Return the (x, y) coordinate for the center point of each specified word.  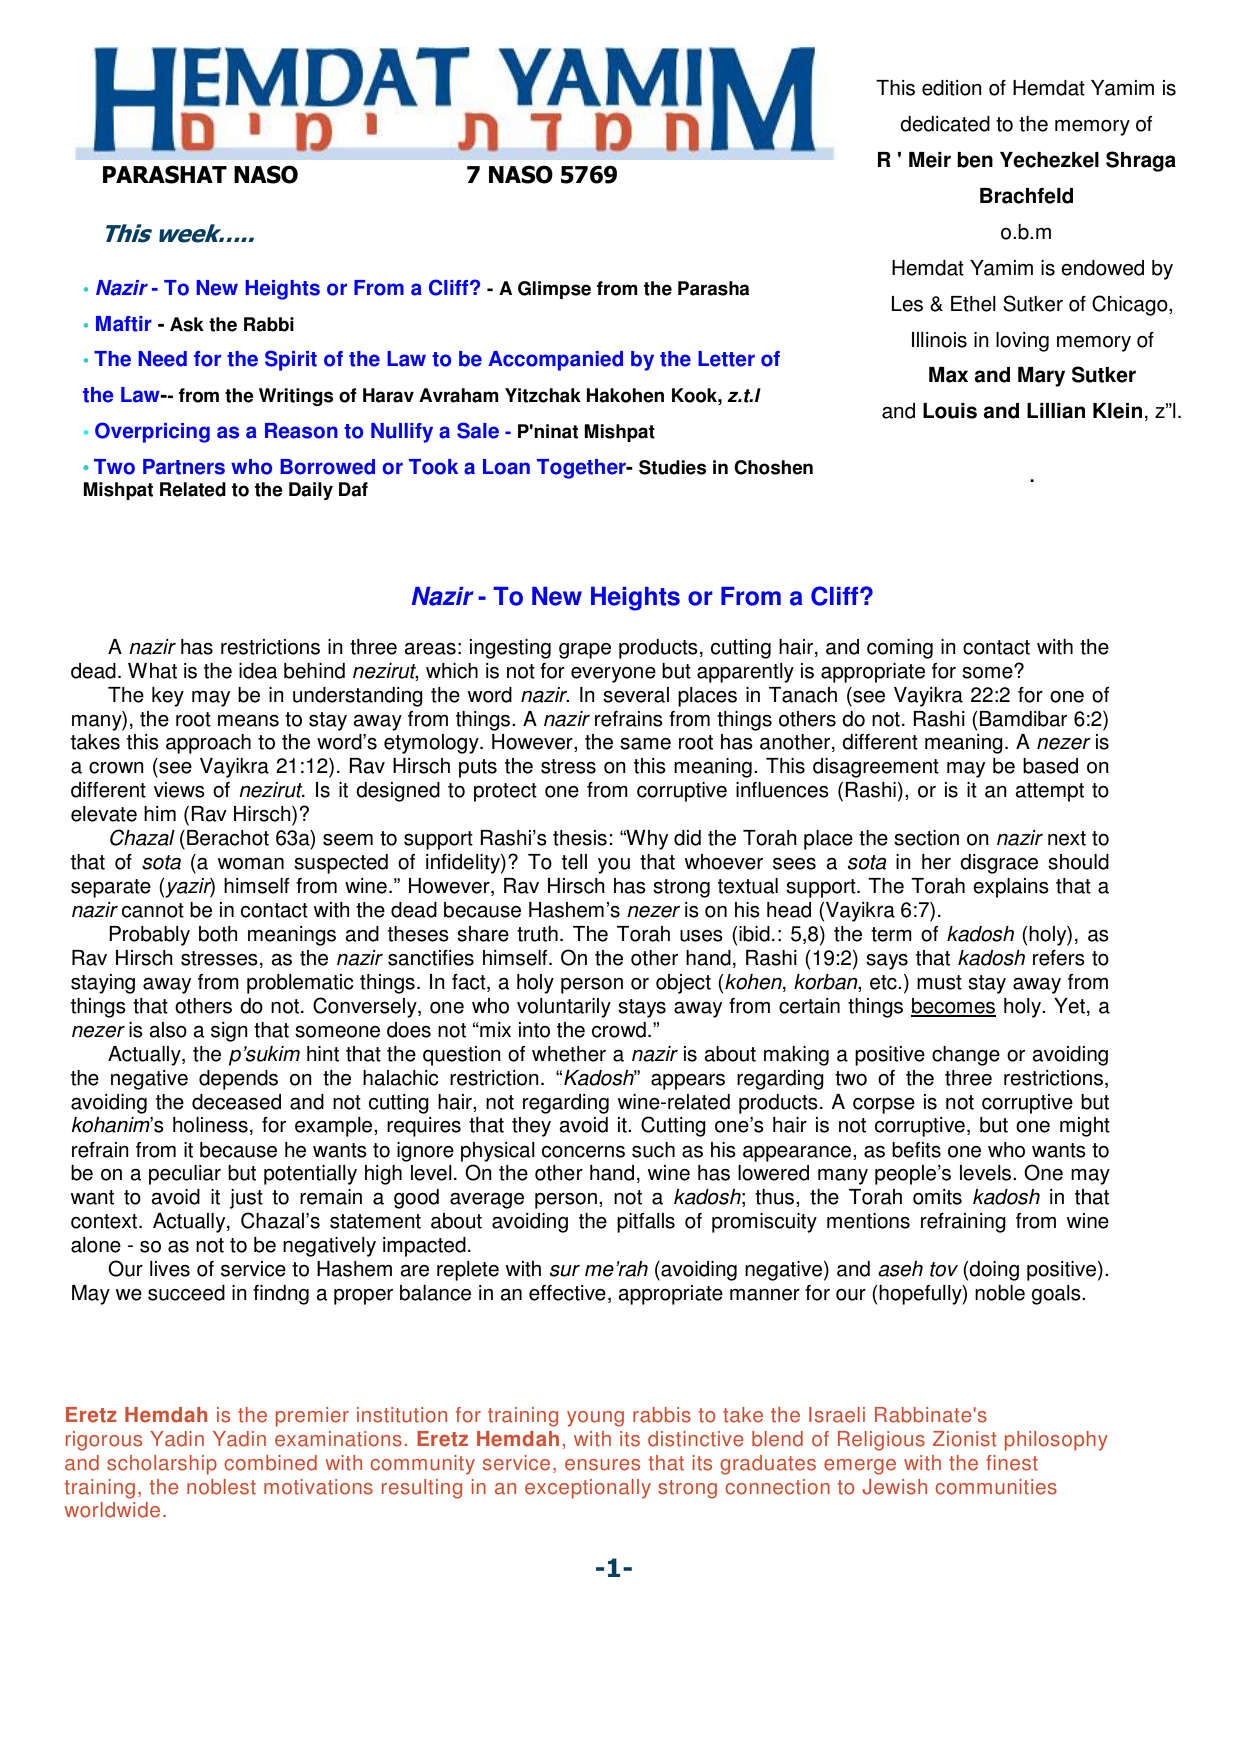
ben (975, 160)
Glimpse (554, 290)
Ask (187, 324)
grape (585, 651)
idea (258, 671)
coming (900, 649)
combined (270, 1463)
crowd (619, 1030)
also (168, 1030)
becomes (953, 1007)
